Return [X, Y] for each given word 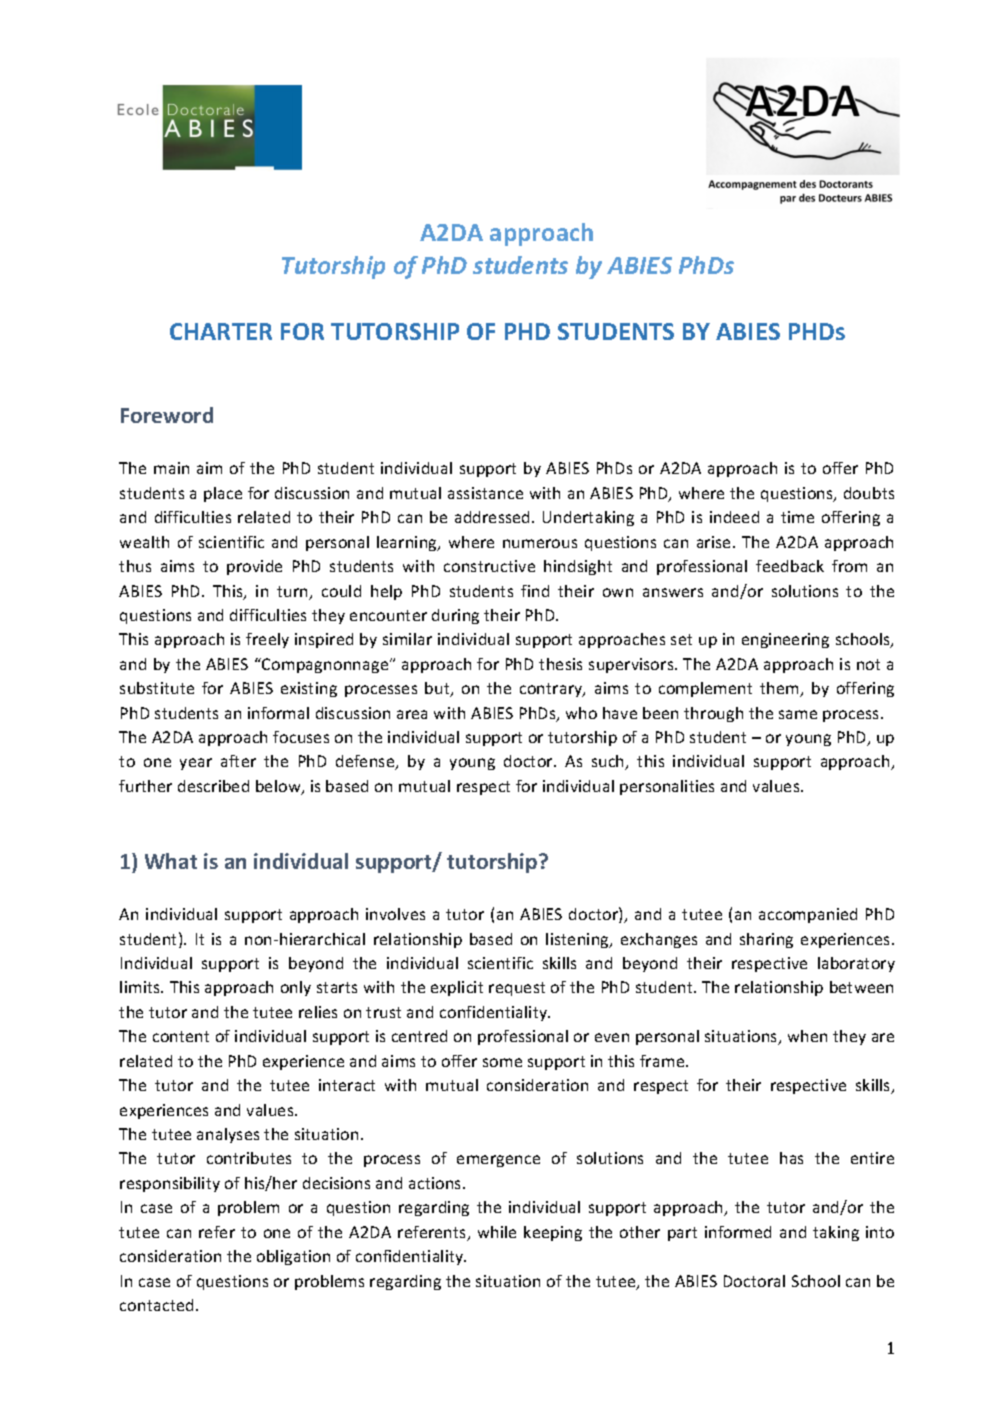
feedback [790, 566]
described [213, 786]
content [181, 1036]
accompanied [808, 915]
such [609, 762]
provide [254, 567]
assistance [485, 493]
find [535, 591]
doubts [869, 493]
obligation [293, 1257]
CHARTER [221, 331]
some [502, 1062]
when [807, 1036]
